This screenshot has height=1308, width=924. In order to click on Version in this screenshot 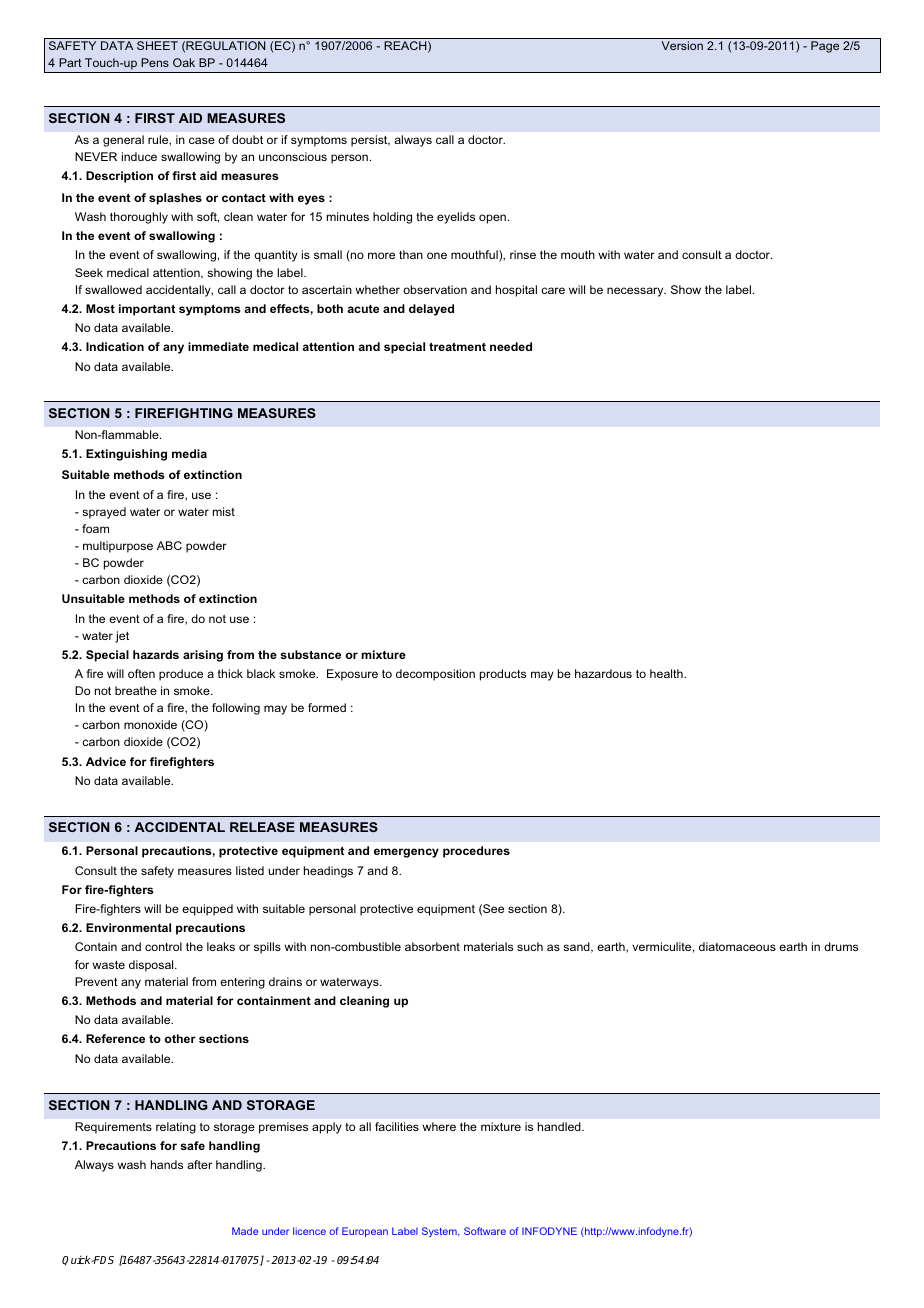, I will do `click(682, 45)`.
